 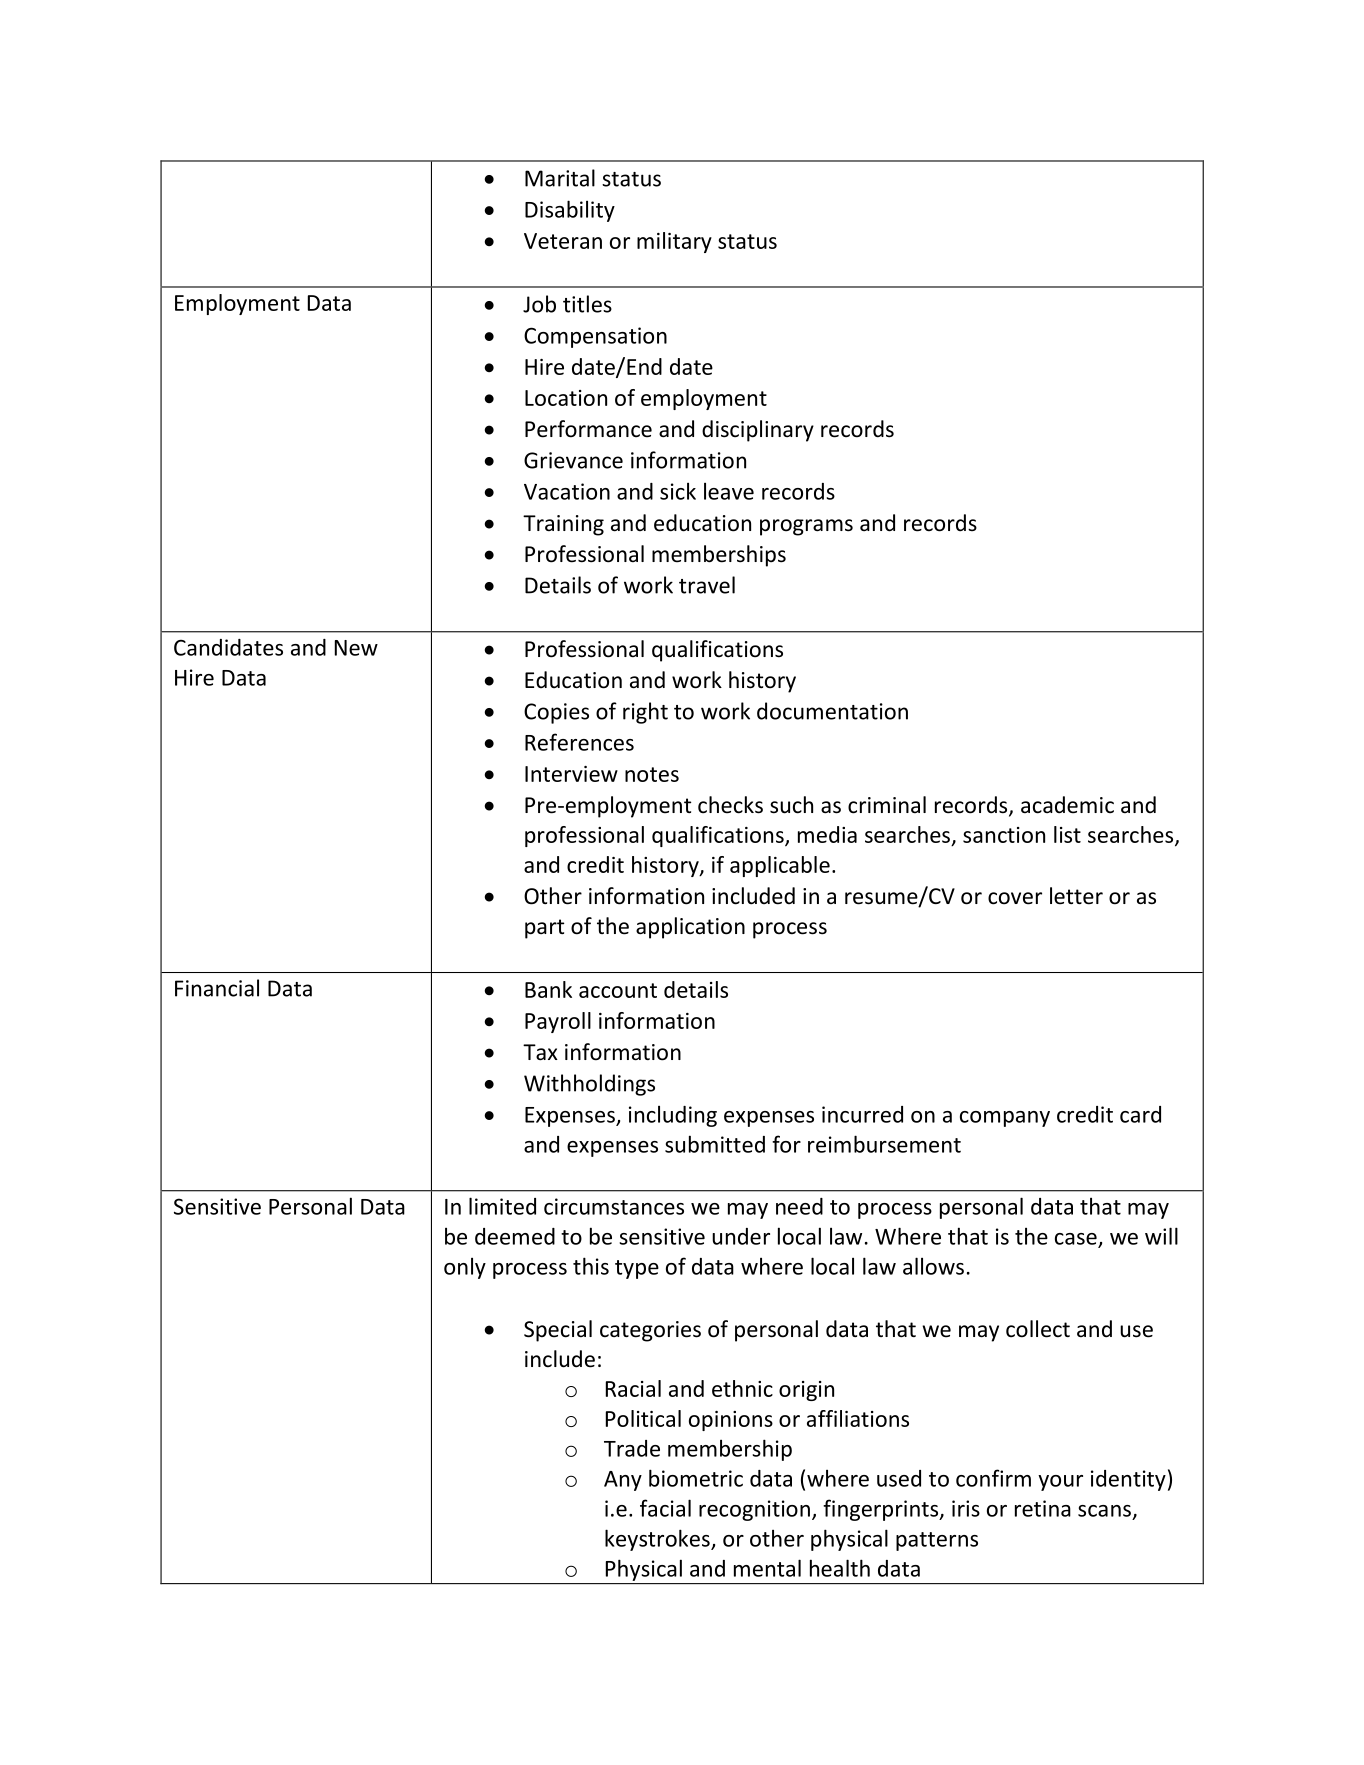 I want to click on facial, so click(x=665, y=1508).
